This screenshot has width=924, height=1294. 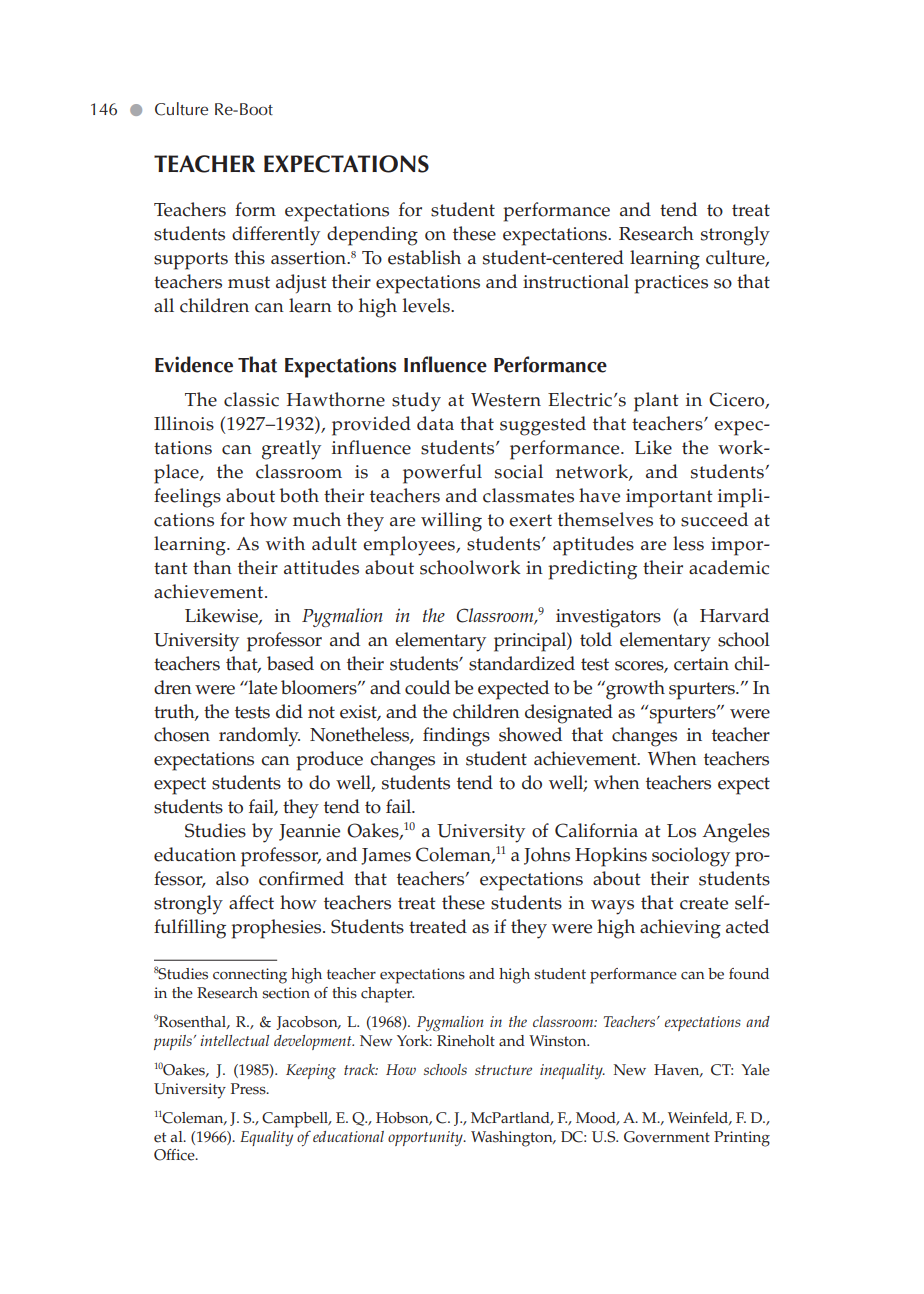 What do you see at coordinates (289, 711) in the screenshot?
I see `did` at bounding box center [289, 711].
